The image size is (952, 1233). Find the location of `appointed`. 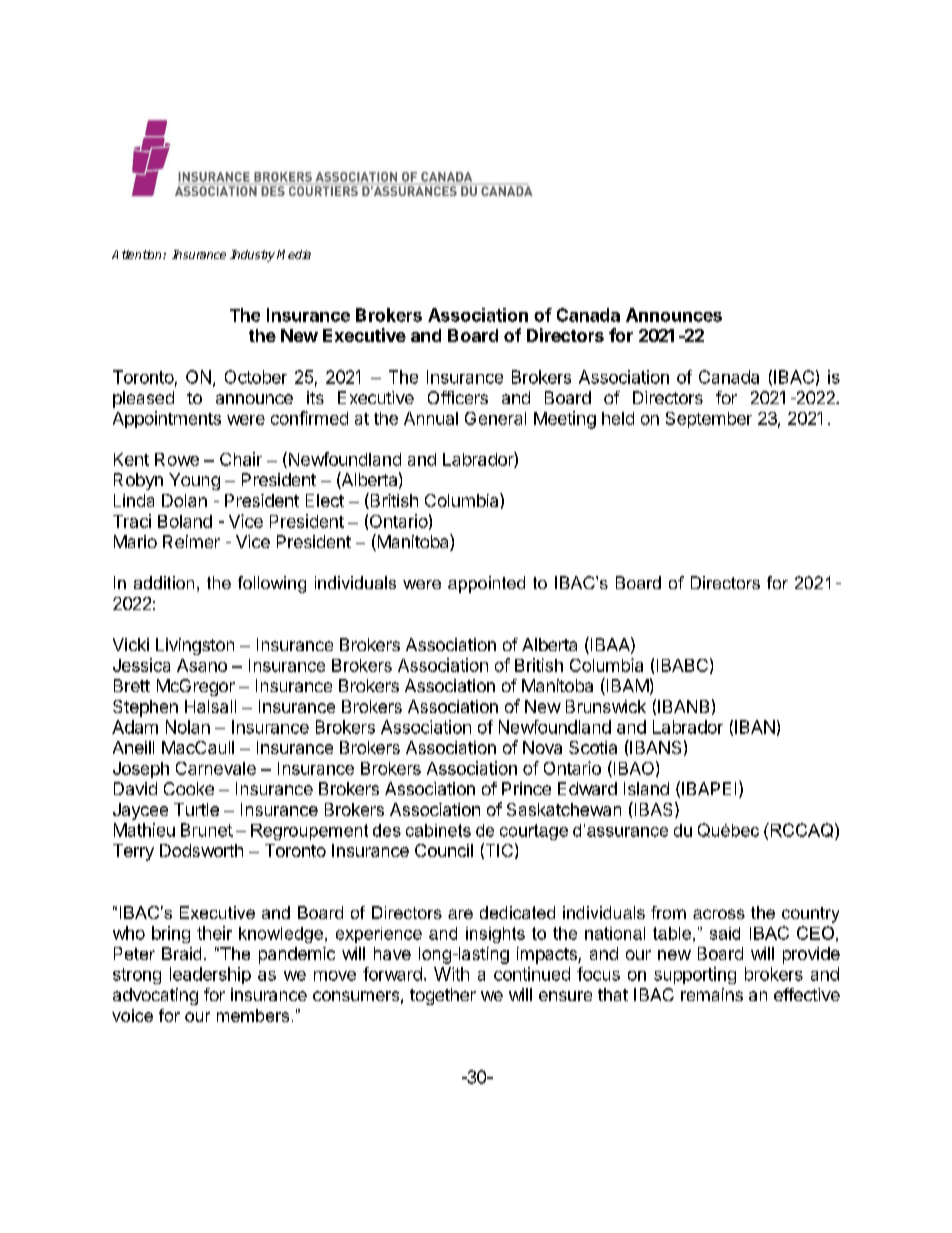

appointed is located at coordinates (486, 584).
